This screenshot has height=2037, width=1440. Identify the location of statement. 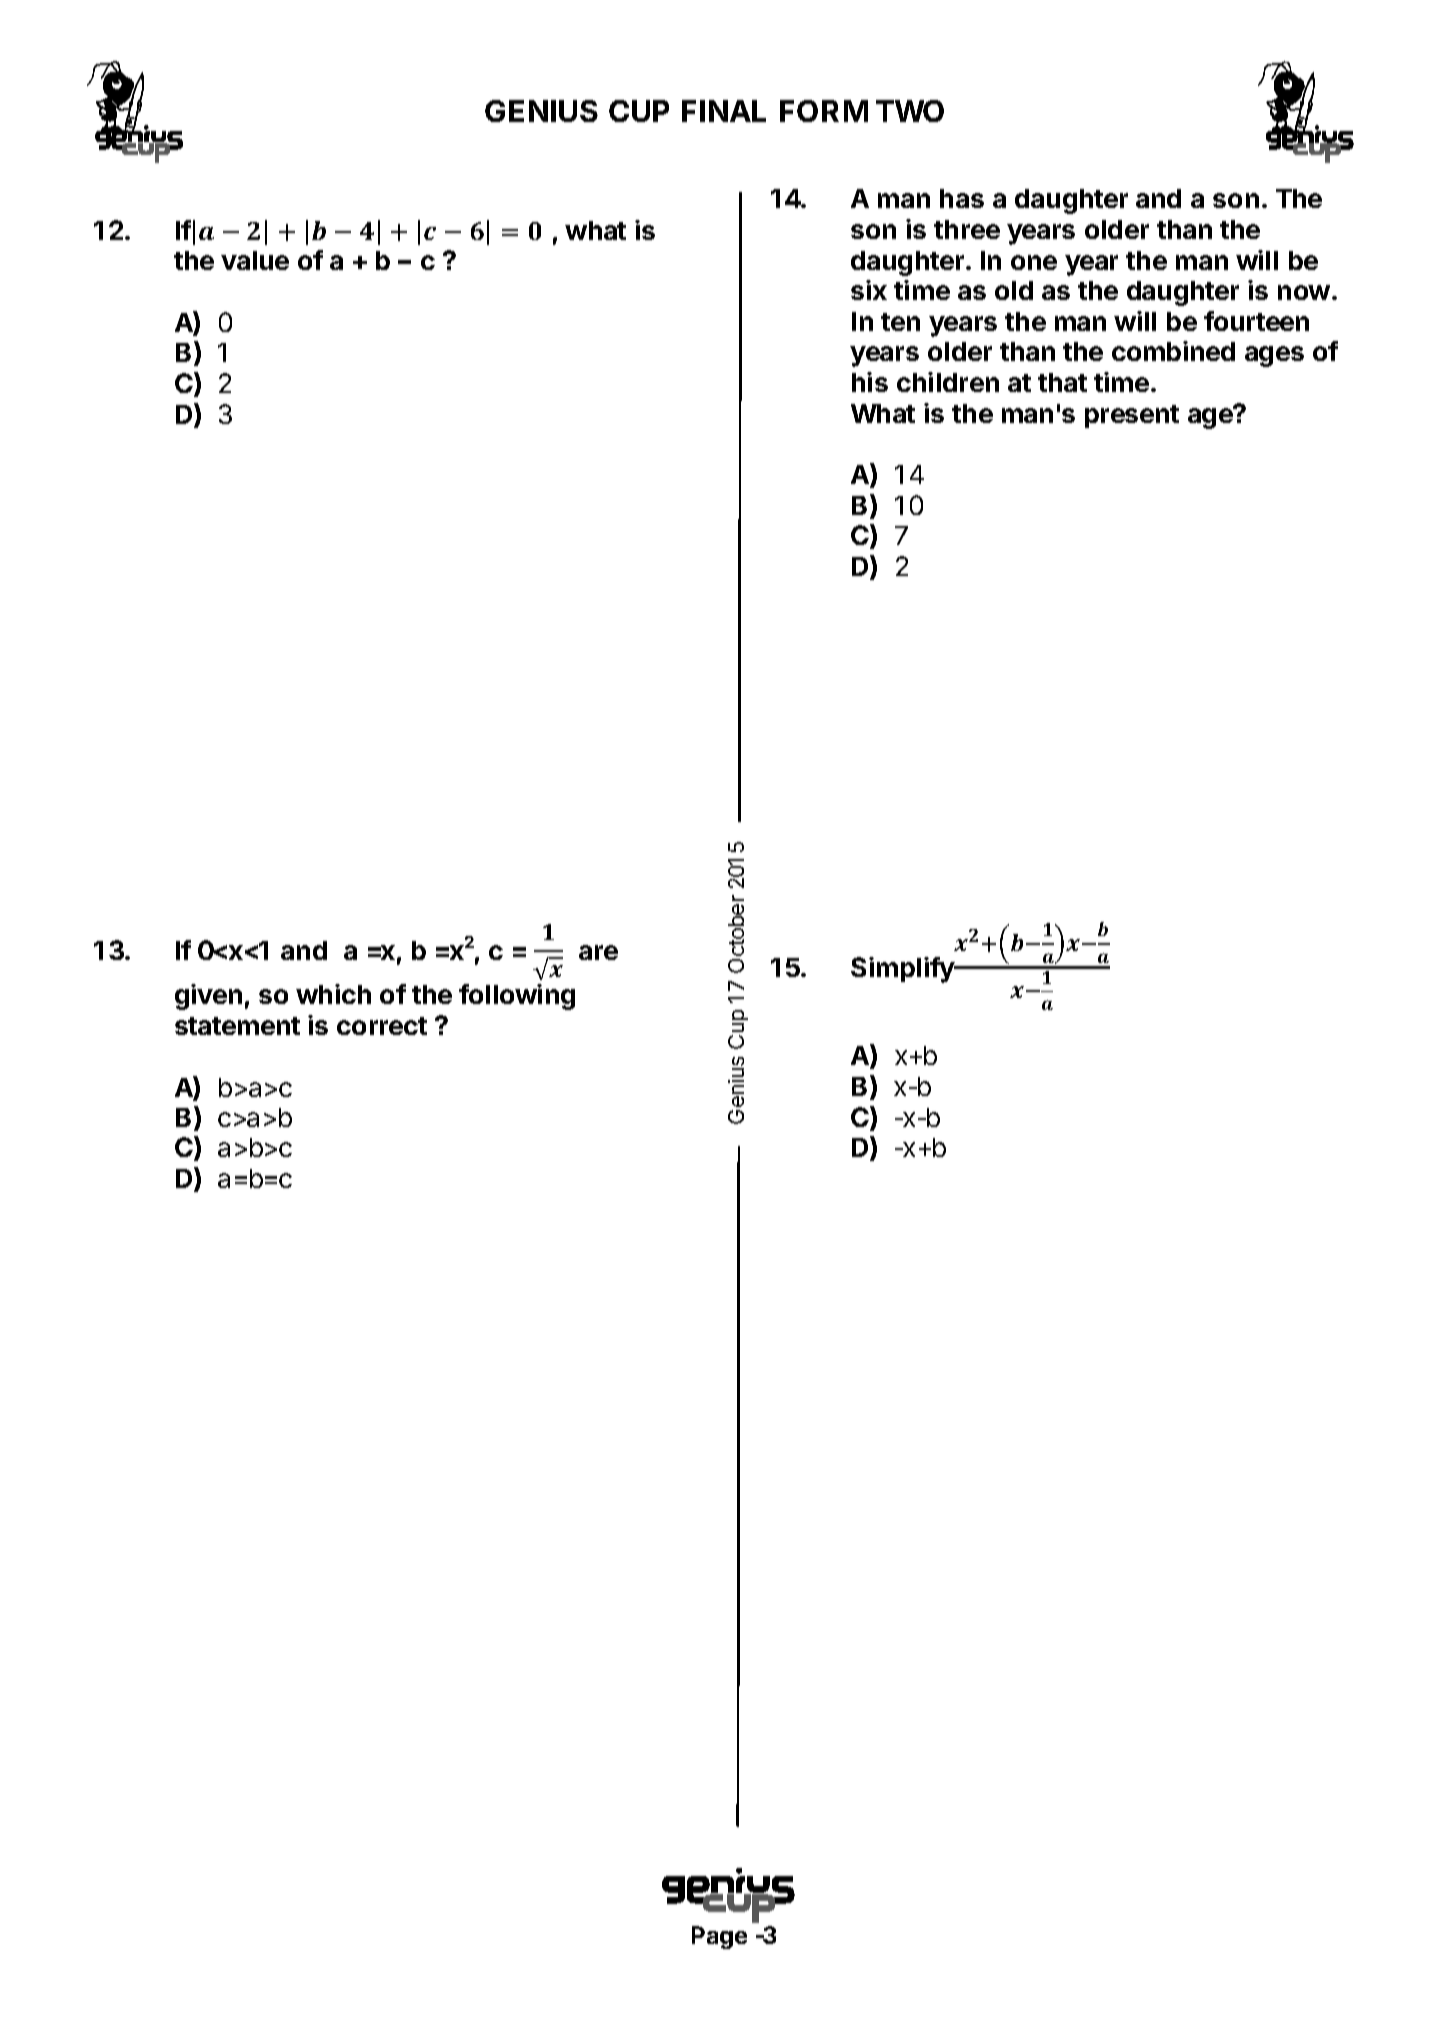
(237, 1026).
